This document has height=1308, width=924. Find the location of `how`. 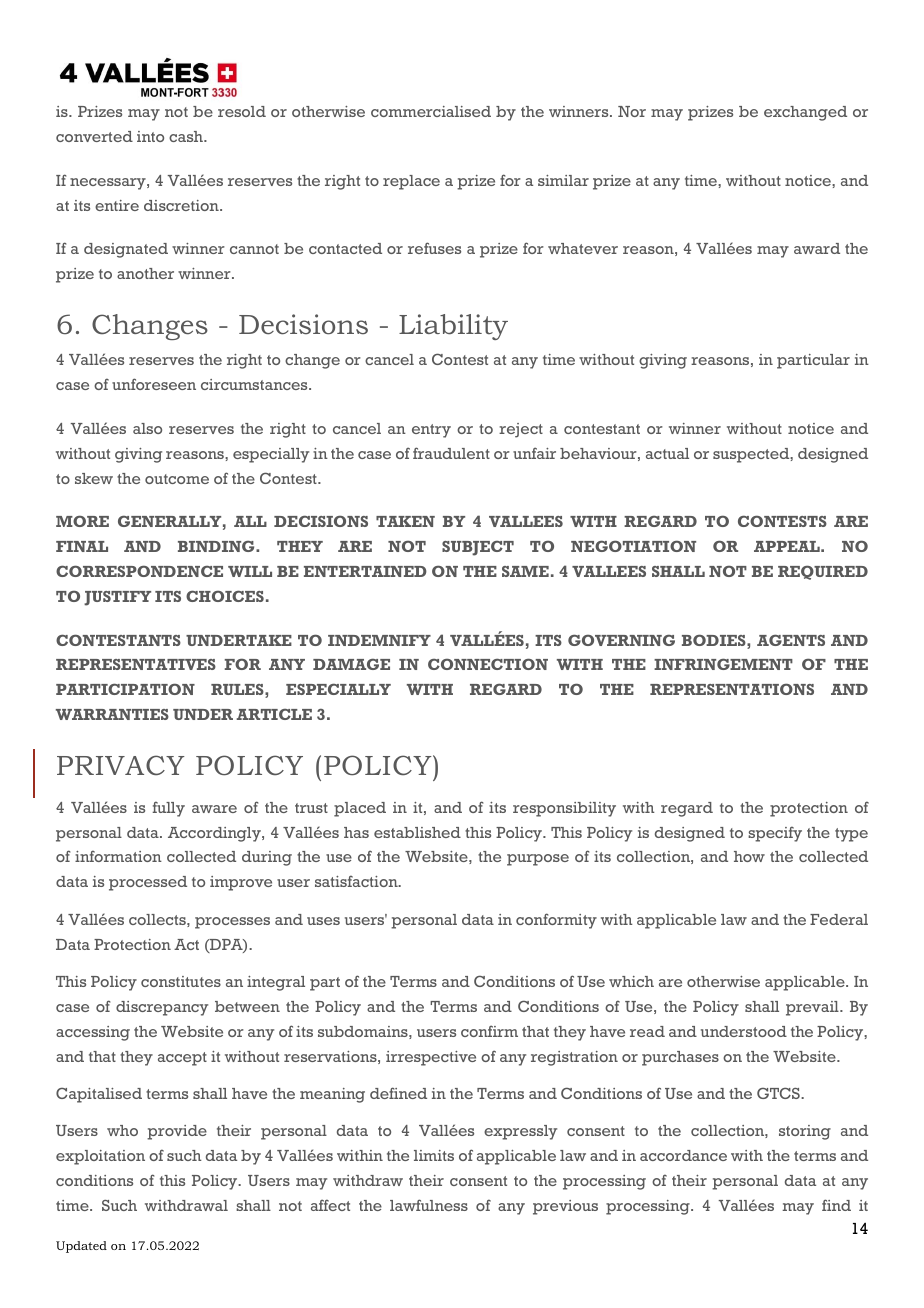

how is located at coordinates (749, 856).
